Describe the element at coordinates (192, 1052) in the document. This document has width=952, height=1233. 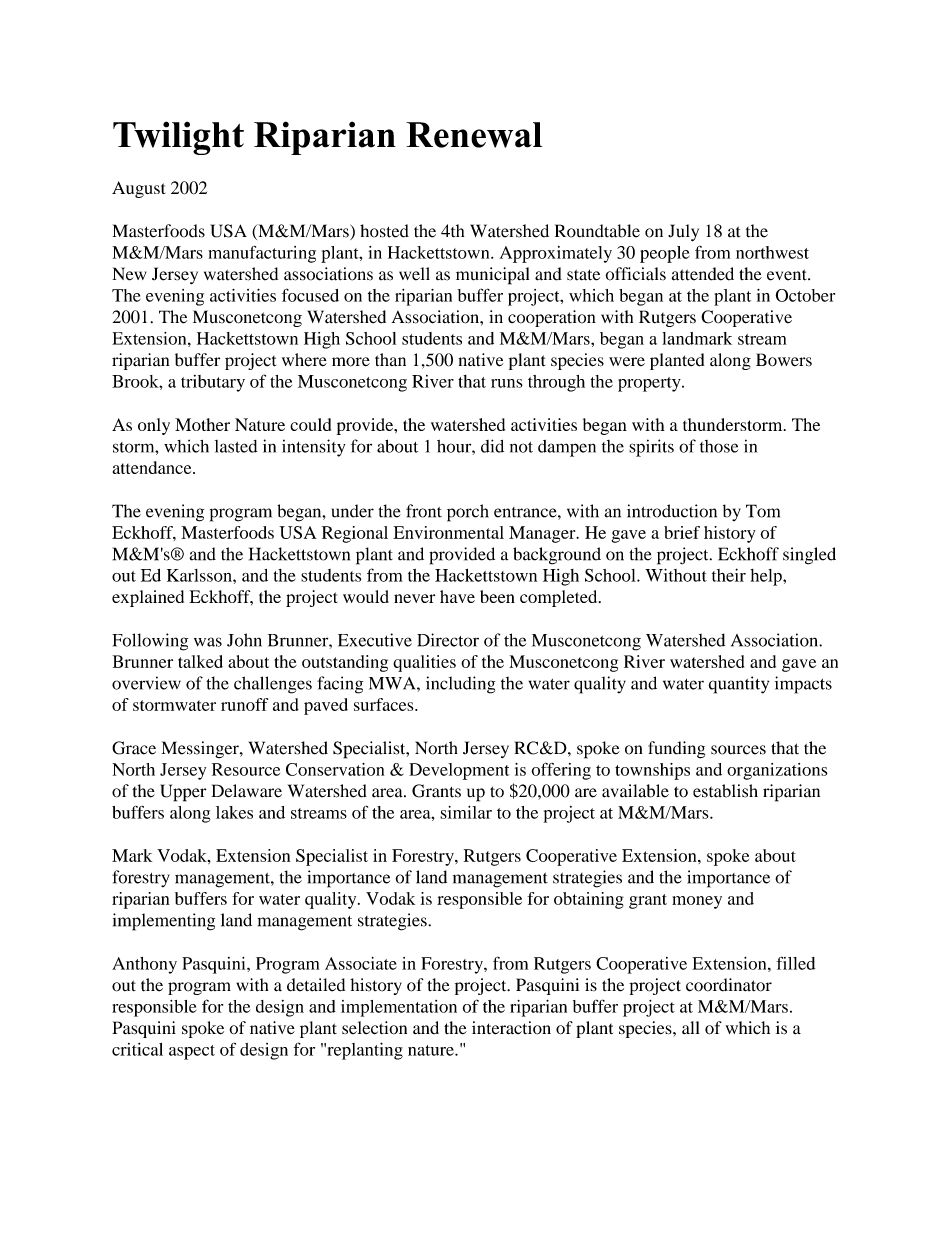
I see `aspect` at that location.
